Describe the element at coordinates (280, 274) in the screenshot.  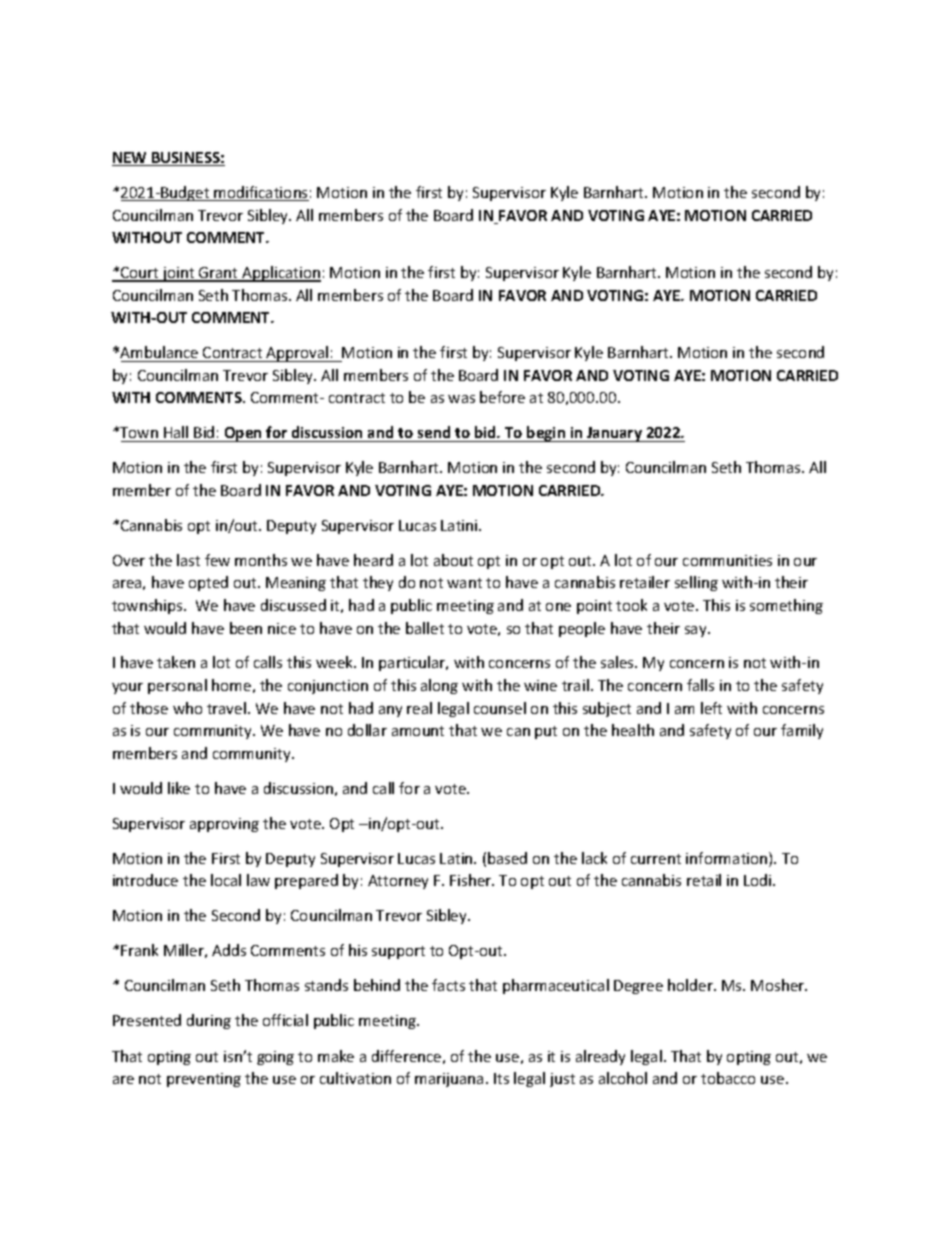
I see `Application` at that location.
